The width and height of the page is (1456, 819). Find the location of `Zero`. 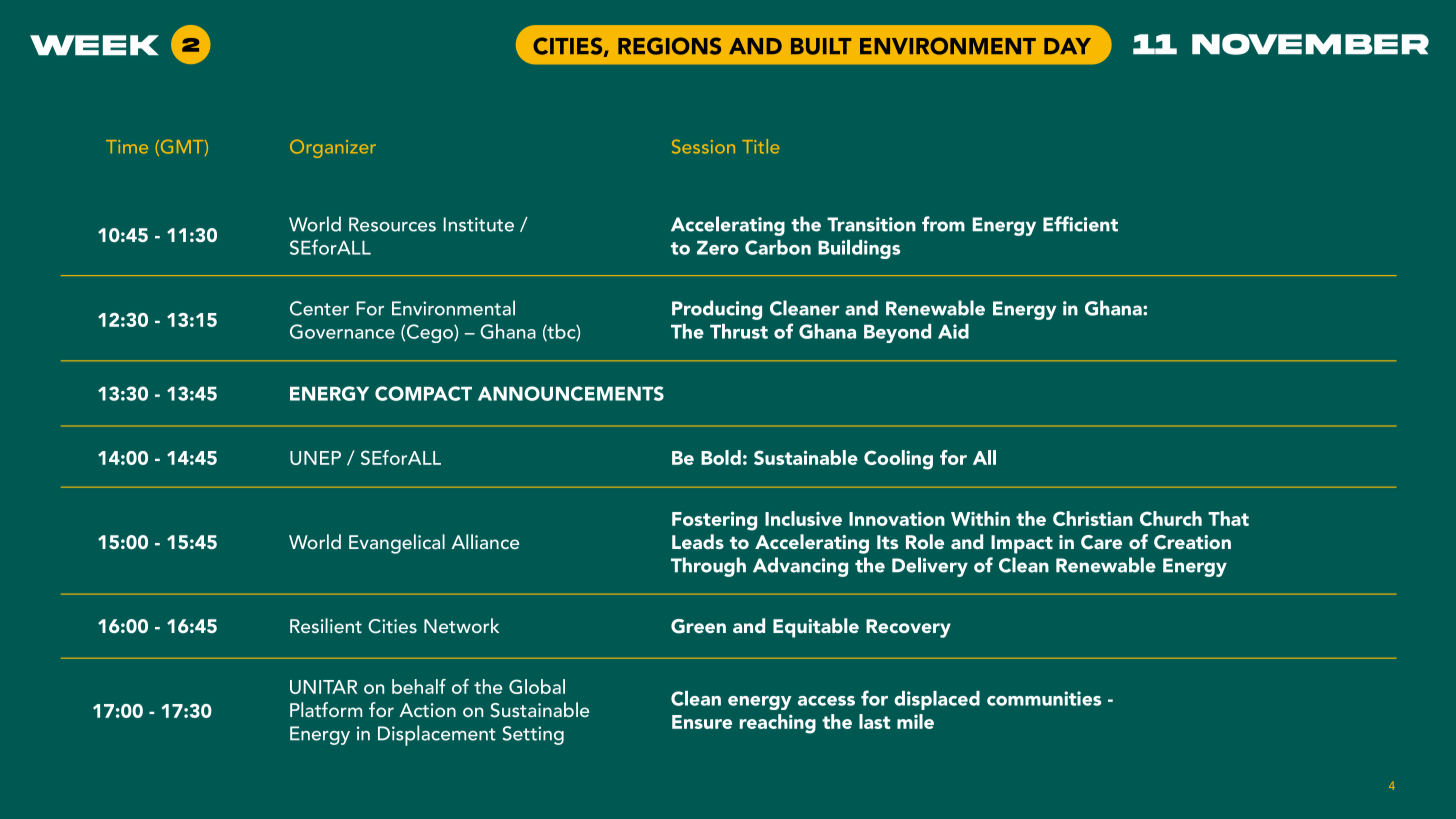

Zero is located at coordinates (718, 248).
